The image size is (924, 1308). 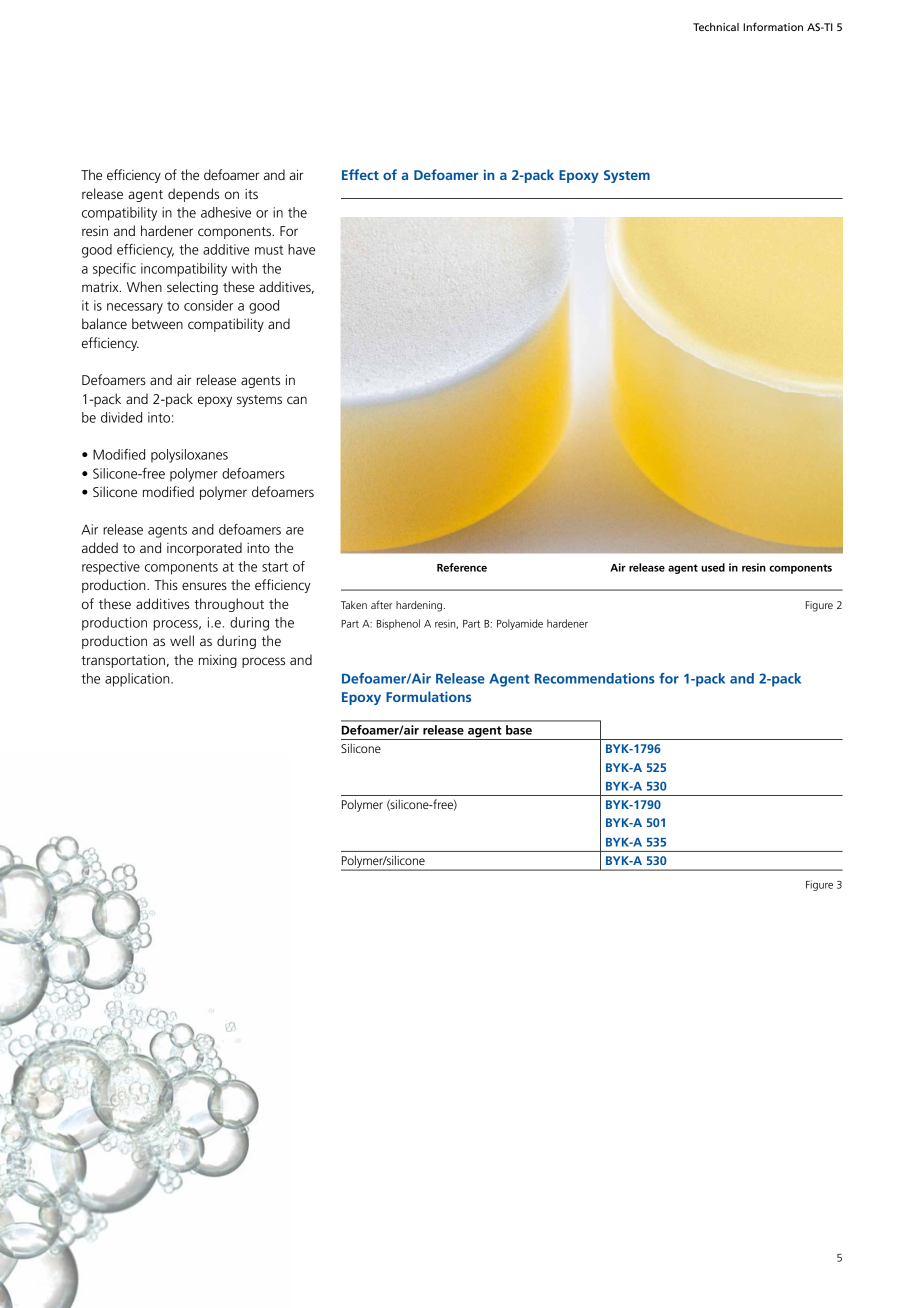 What do you see at coordinates (301, 249) in the screenshot?
I see `have` at bounding box center [301, 249].
